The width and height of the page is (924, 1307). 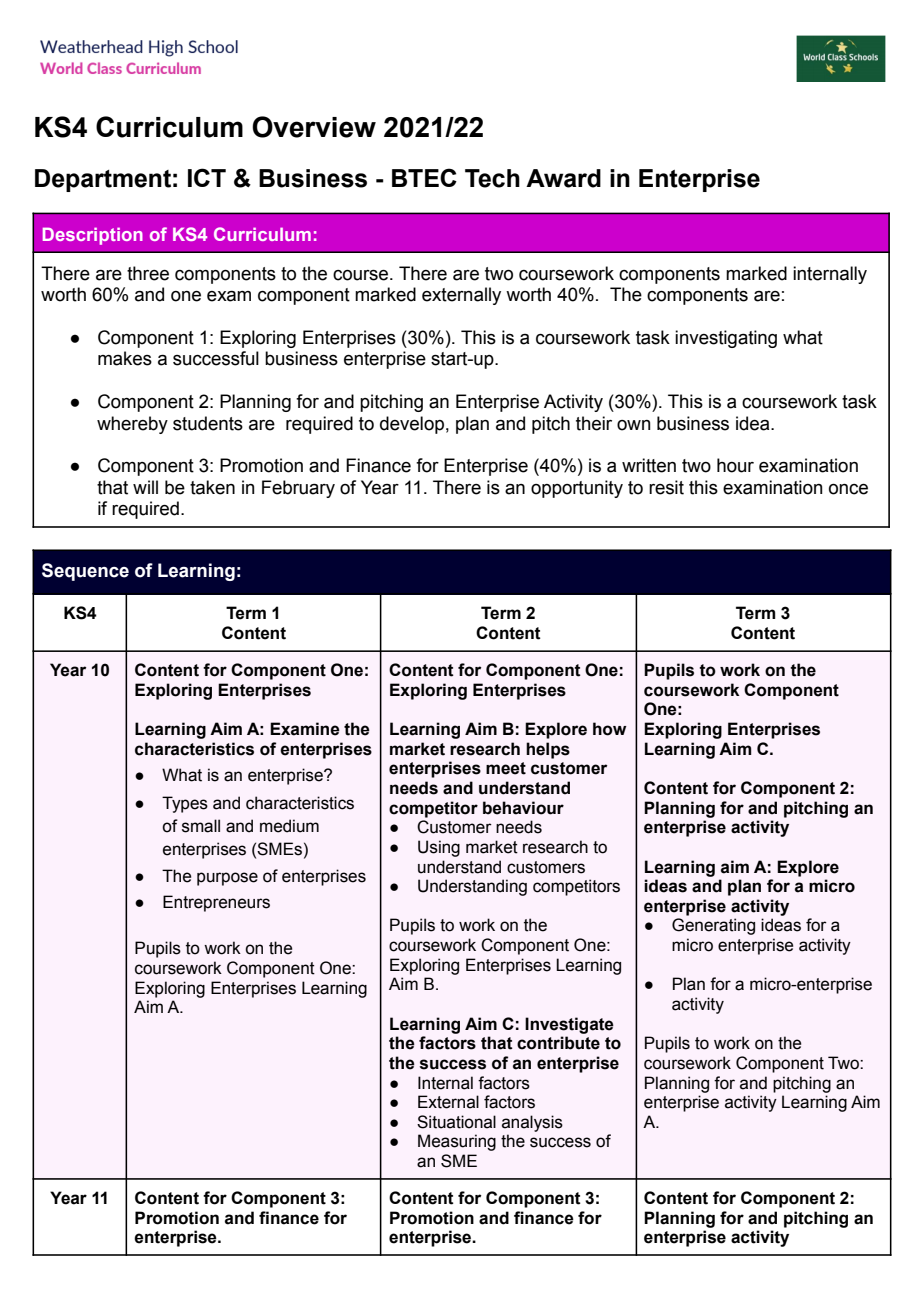 I want to click on purpose, so click(x=227, y=879).
